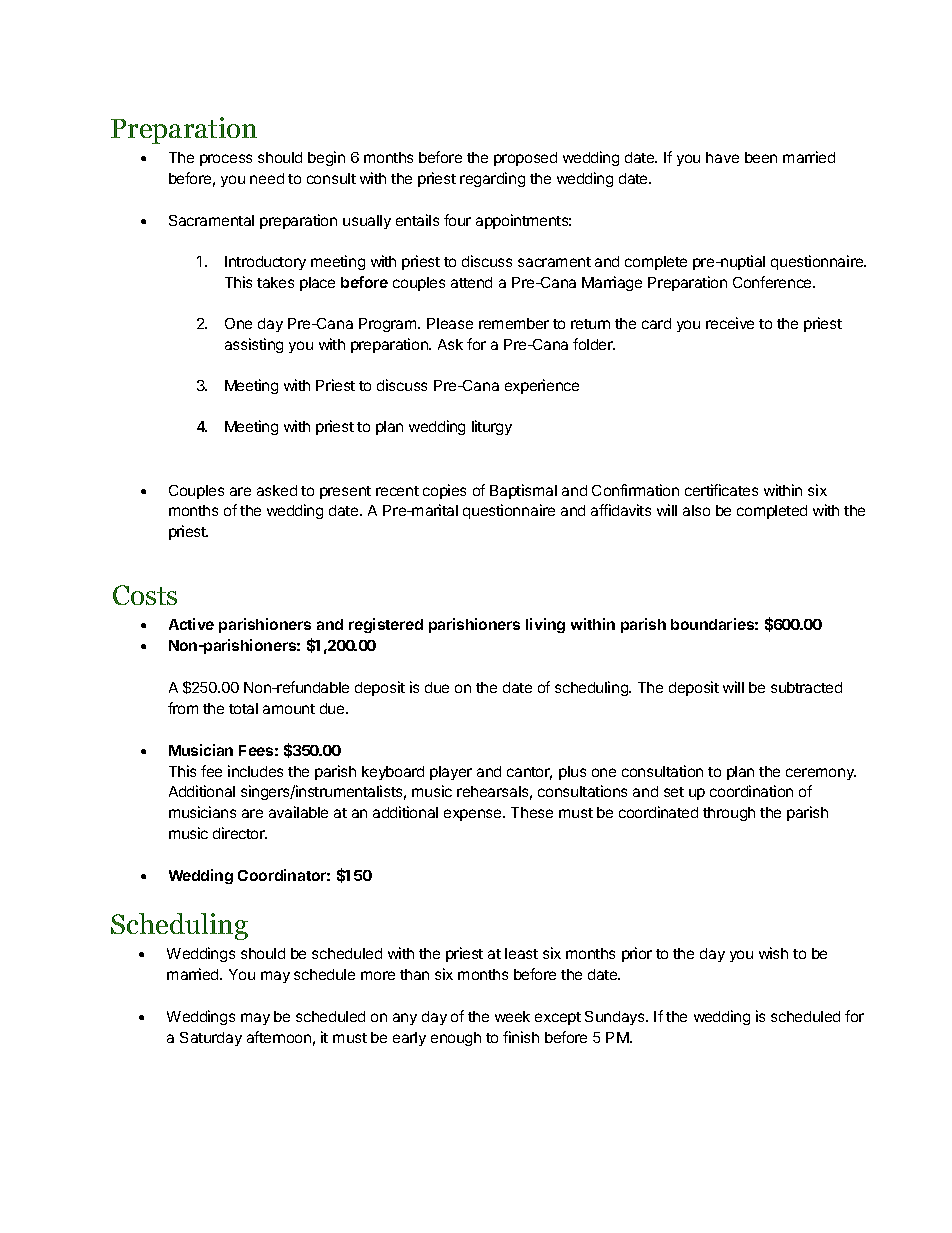 The width and height of the image is (952, 1233). I want to click on regarding, so click(492, 179).
